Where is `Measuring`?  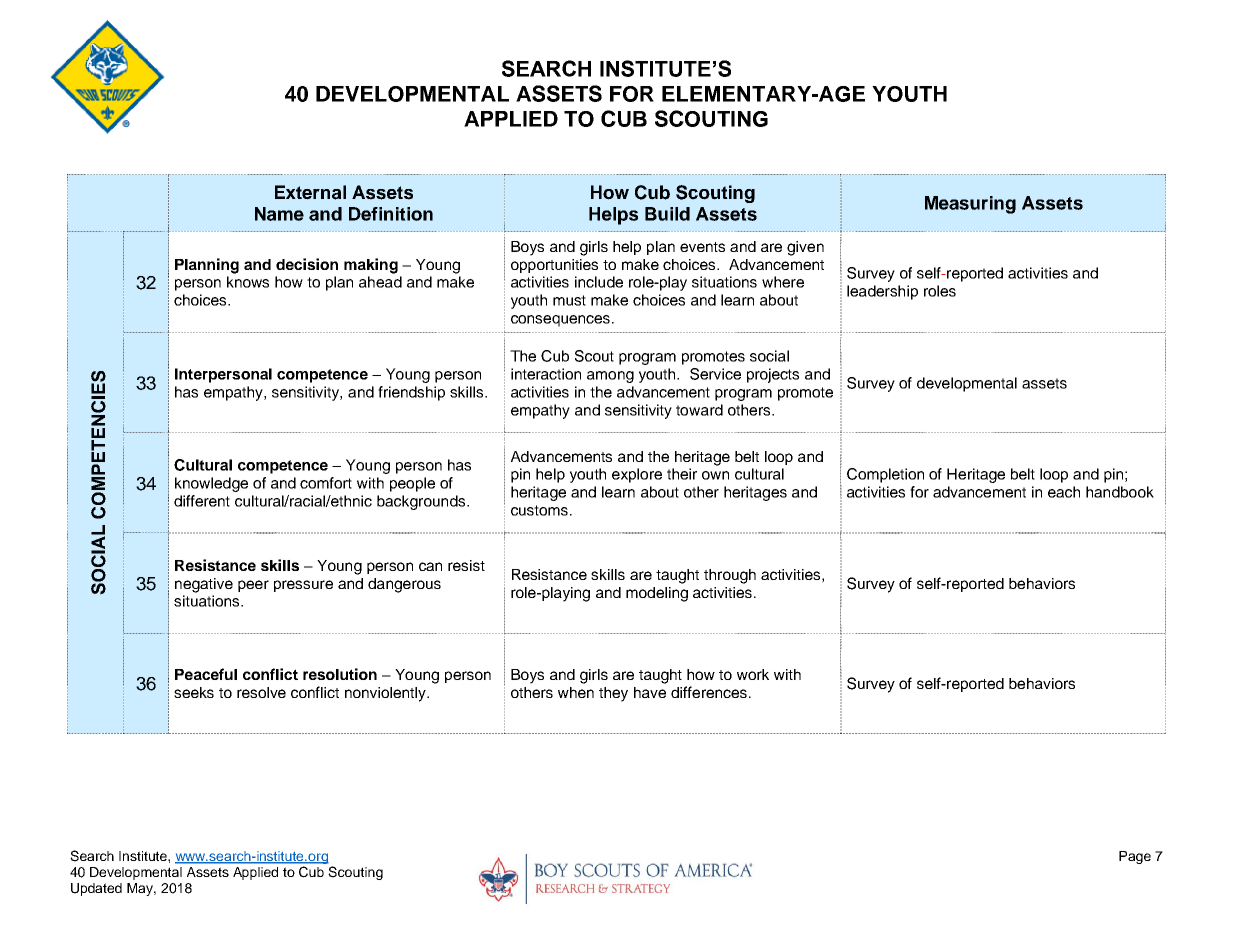 Measuring is located at coordinates (970, 205).
